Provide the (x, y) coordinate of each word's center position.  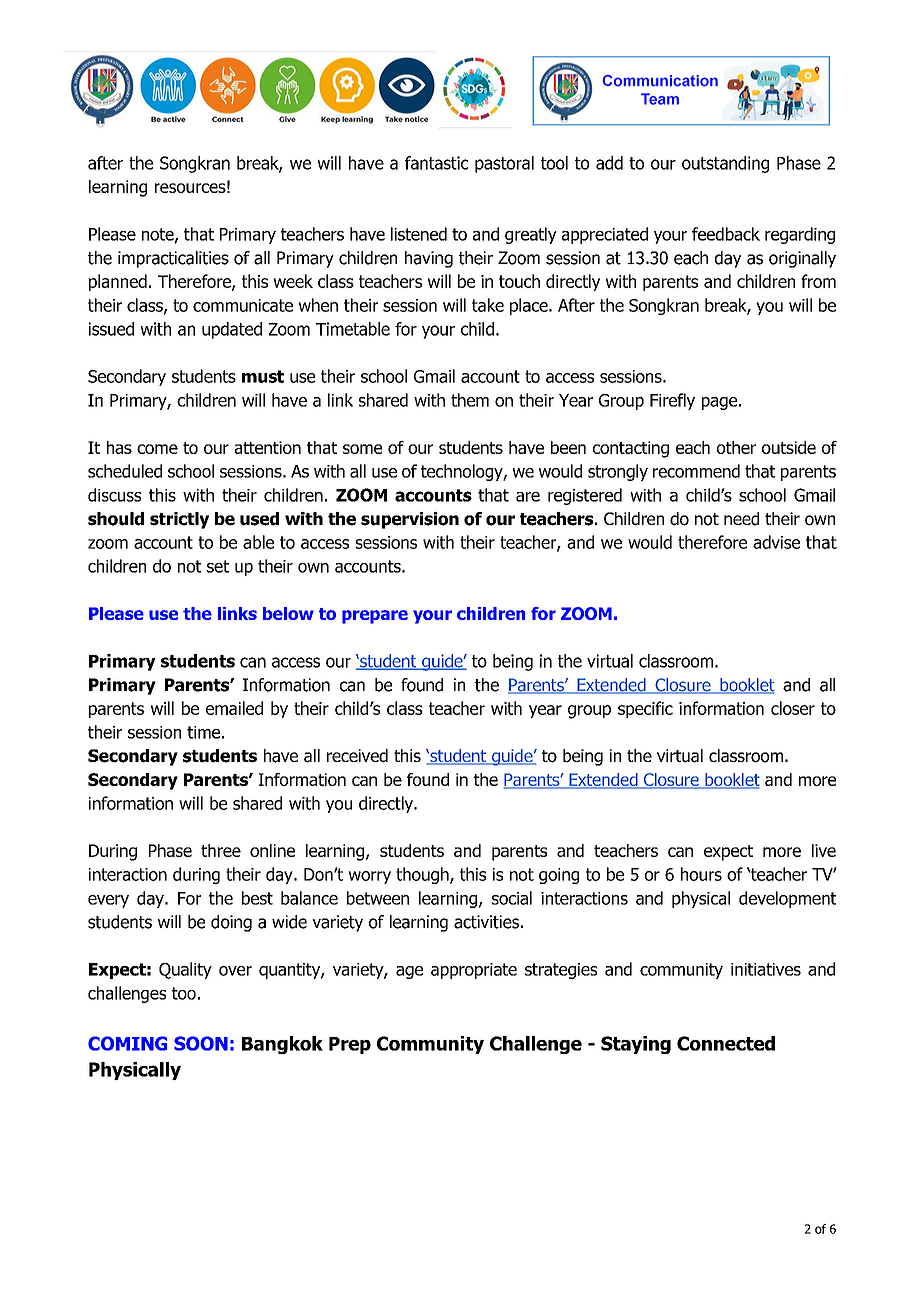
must (263, 376)
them (470, 400)
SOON (201, 1043)
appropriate (474, 971)
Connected (726, 1043)
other (736, 447)
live (824, 850)
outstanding (725, 164)
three (221, 850)
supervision (410, 520)
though (423, 875)
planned (118, 282)
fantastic (436, 163)
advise (776, 542)
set (218, 566)
